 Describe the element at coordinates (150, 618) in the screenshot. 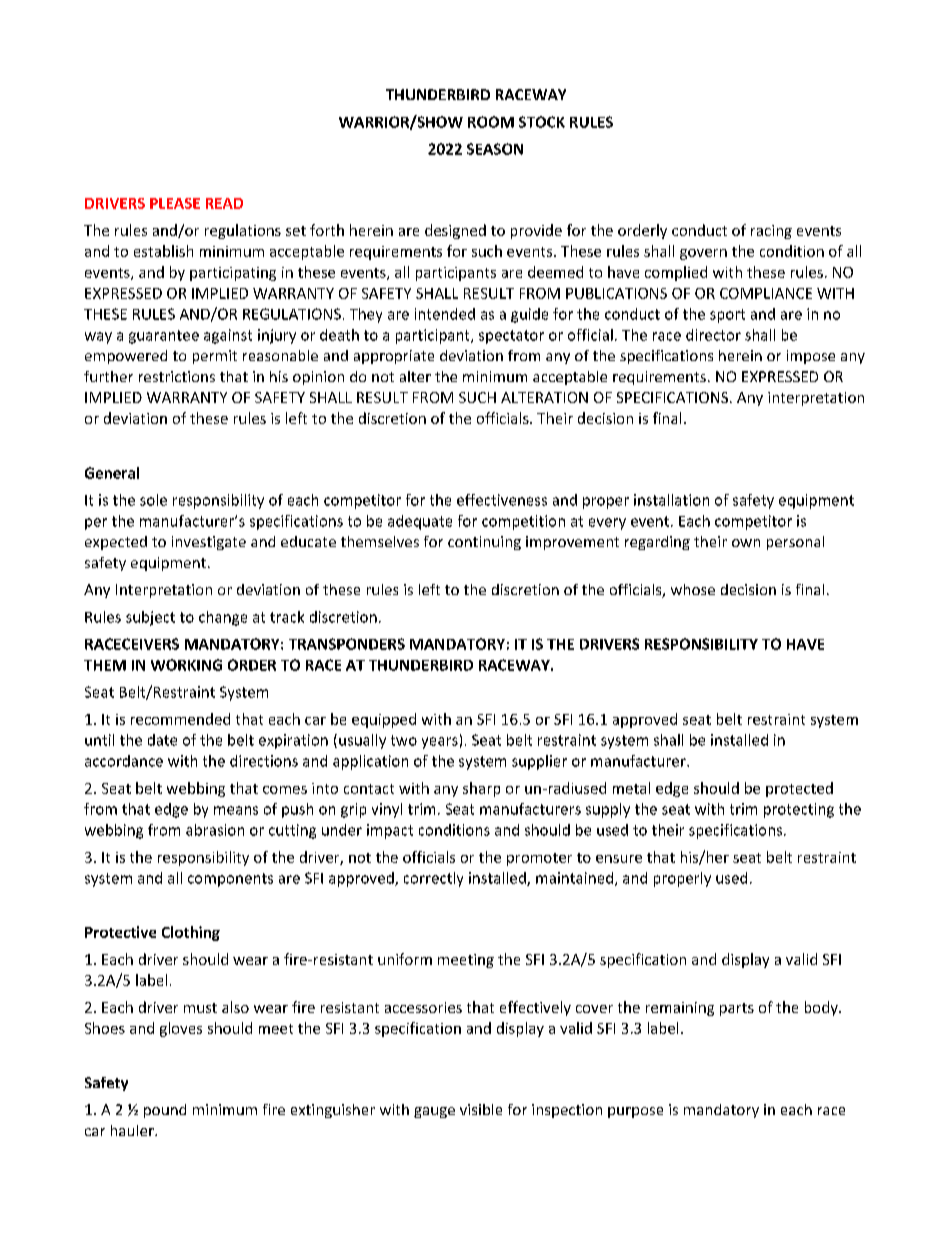

I see `subject` at that location.
